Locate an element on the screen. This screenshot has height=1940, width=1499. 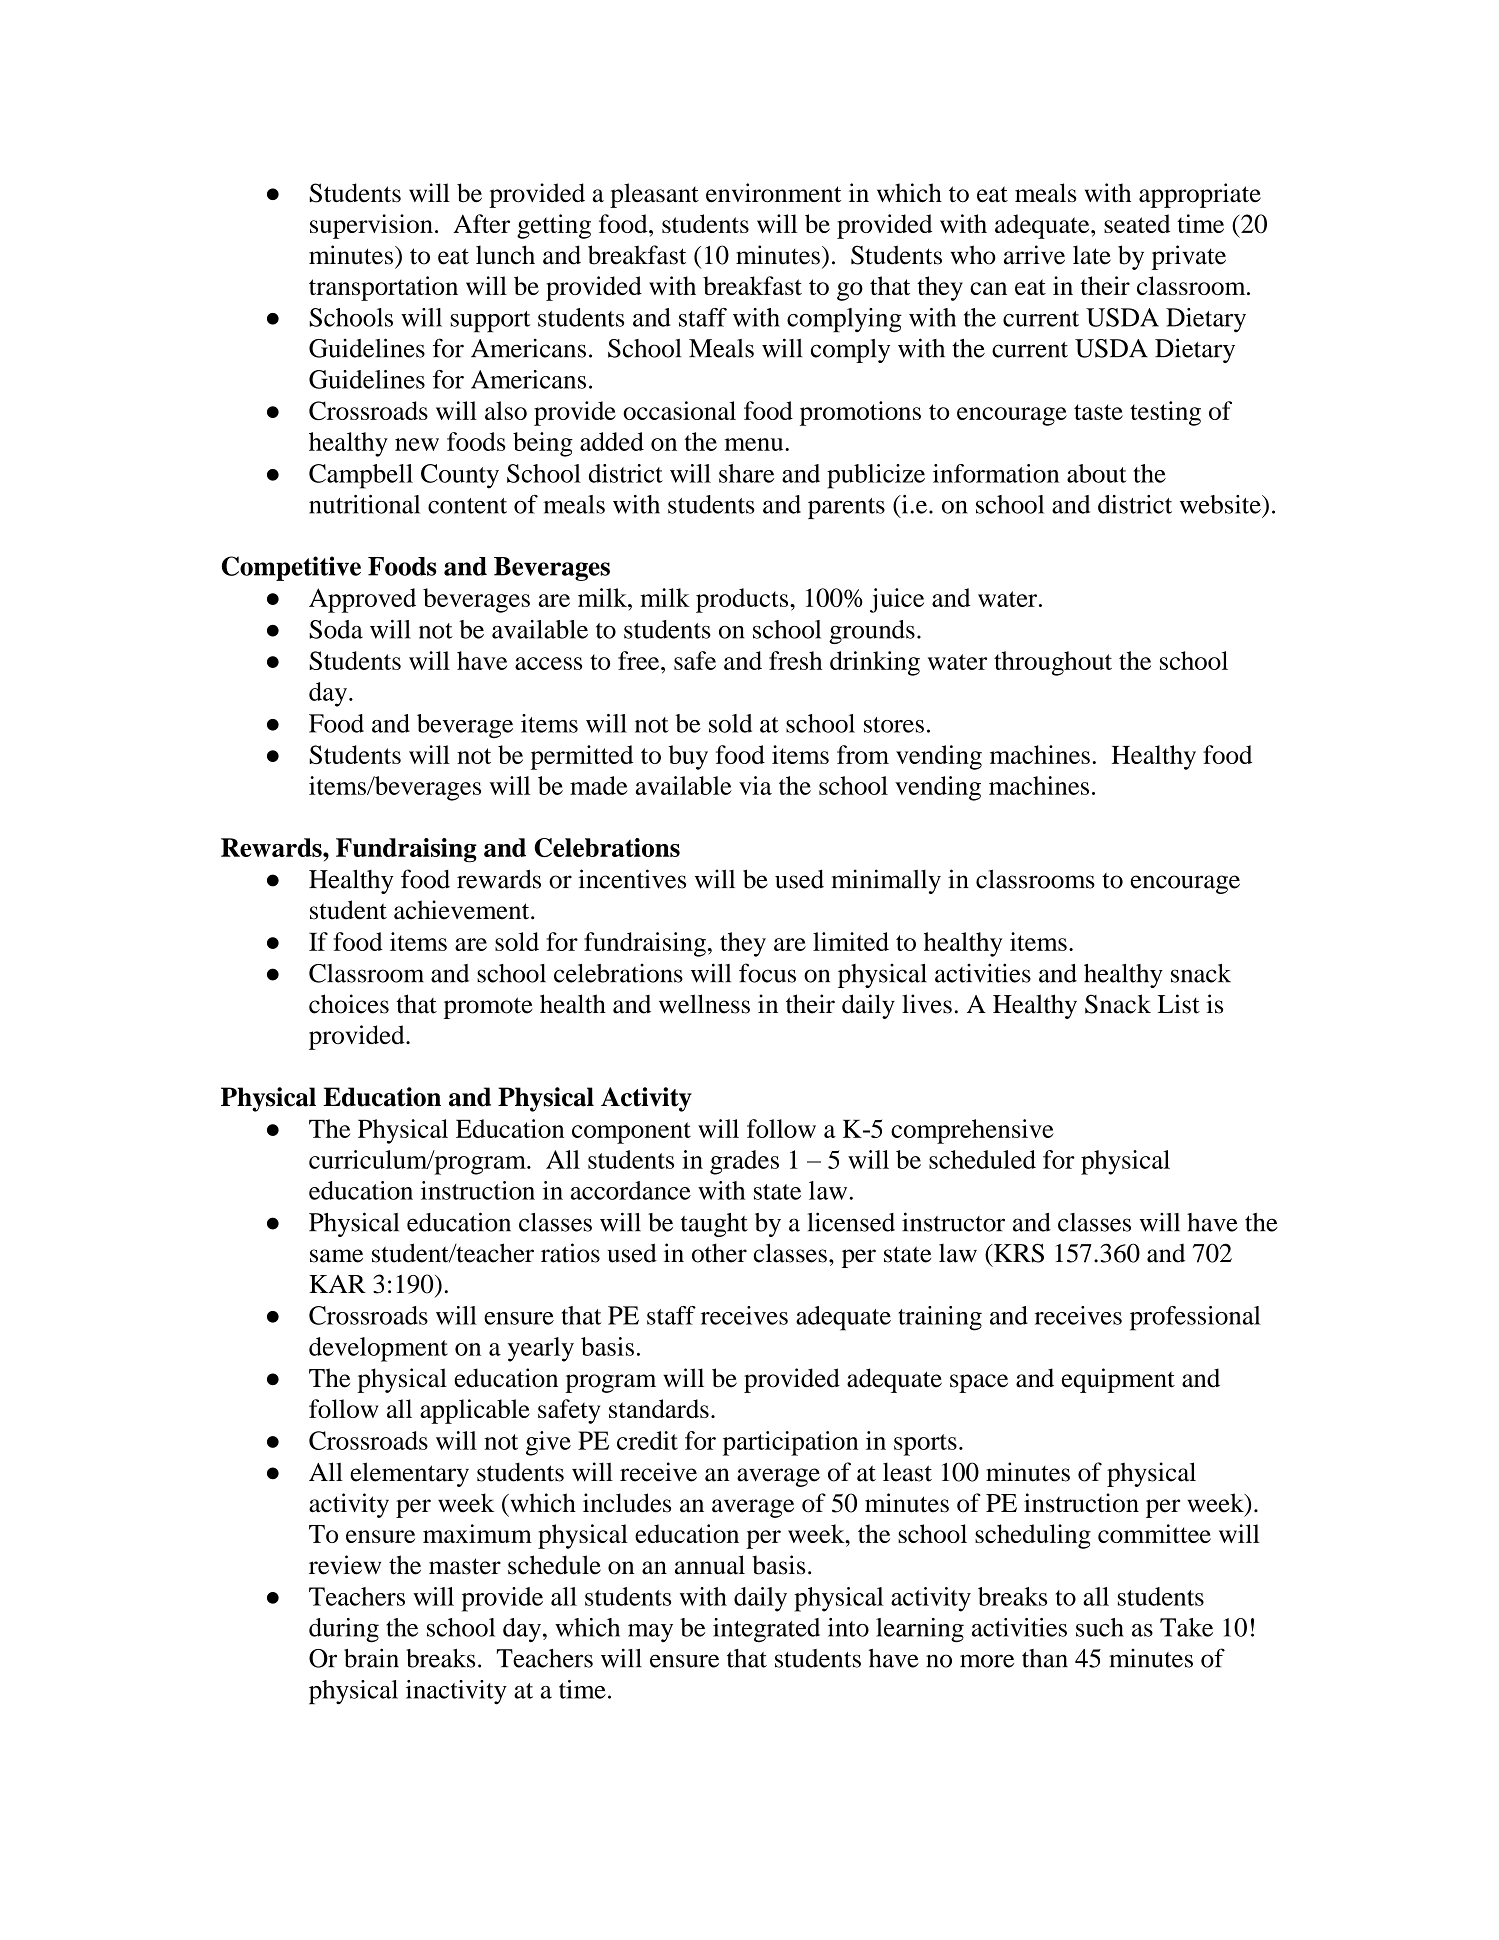
late is located at coordinates (1092, 255).
